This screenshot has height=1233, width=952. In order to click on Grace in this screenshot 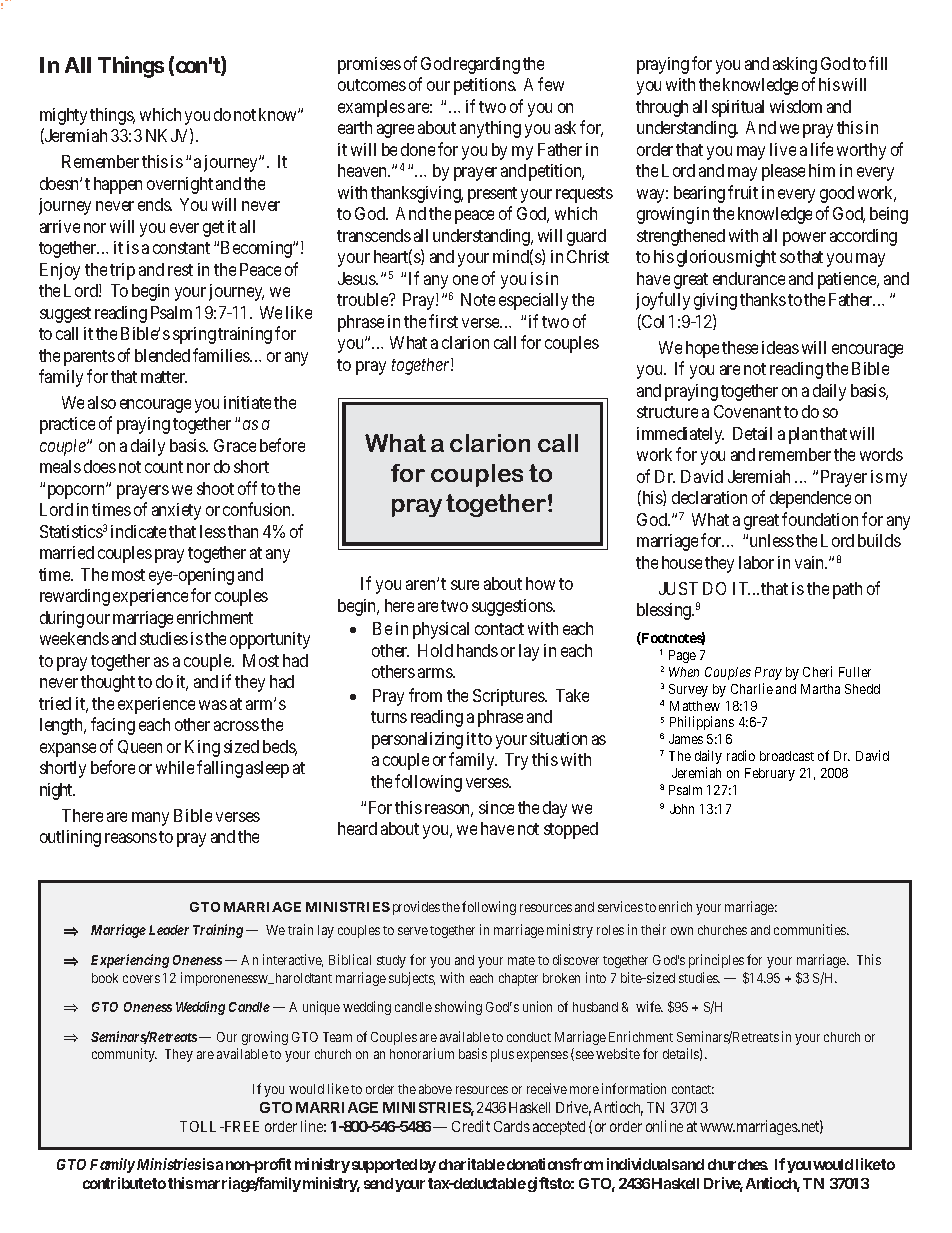, I will do `click(235, 445)`.
